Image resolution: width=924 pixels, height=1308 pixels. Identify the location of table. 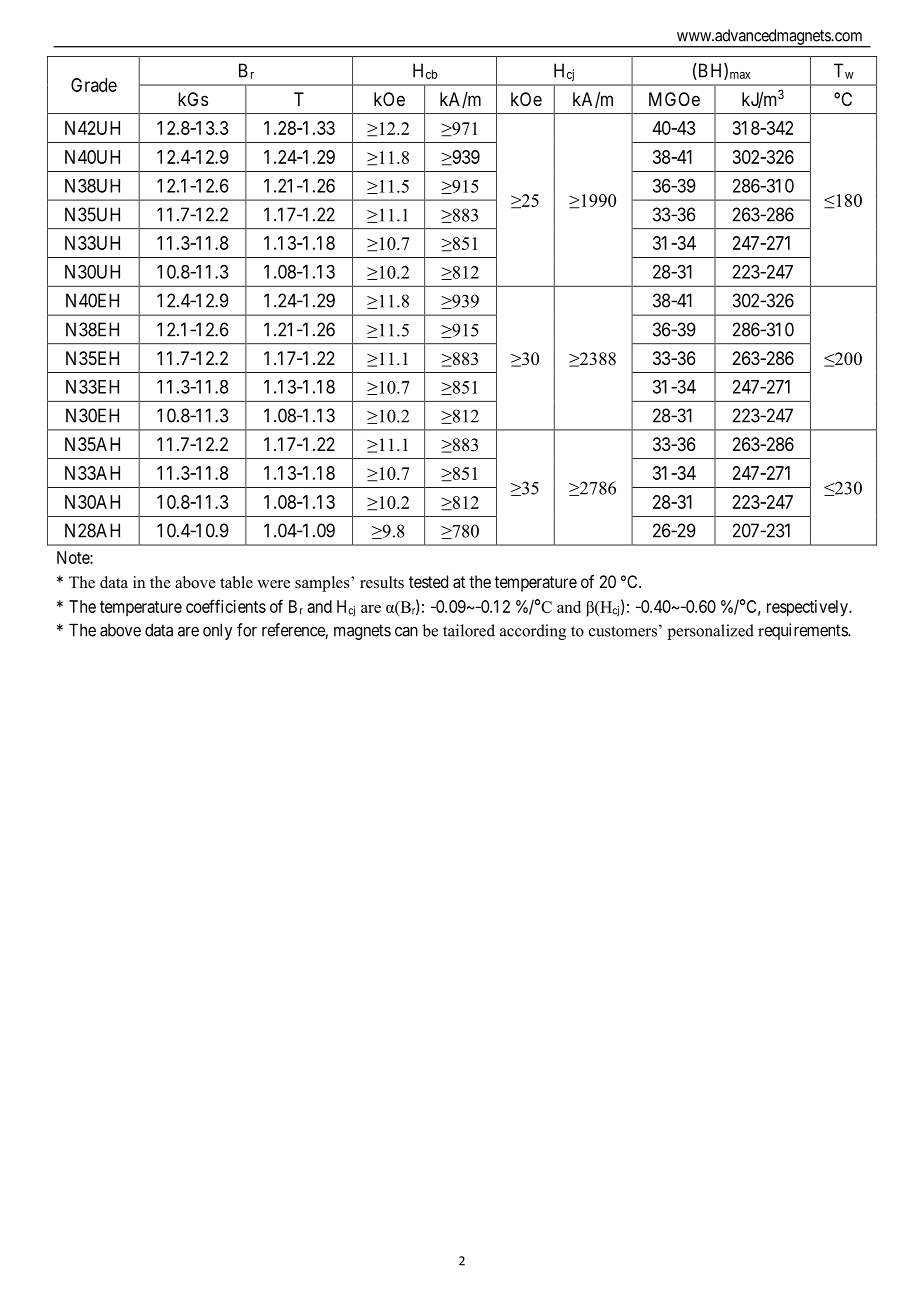
(236, 582).
